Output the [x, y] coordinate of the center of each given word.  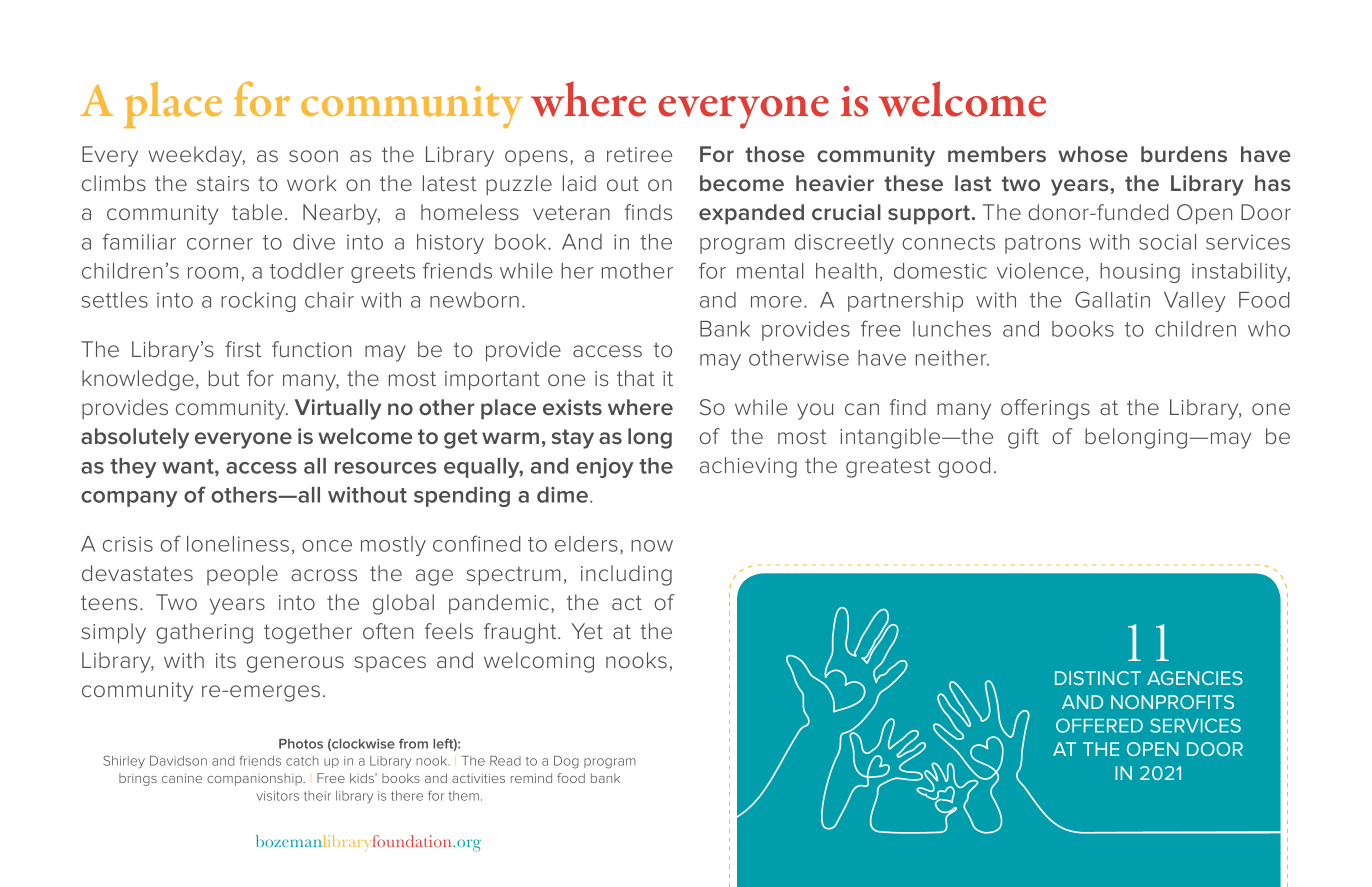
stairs [223, 183]
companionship [256, 779]
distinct [1098, 678]
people [242, 575]
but [224, 378]
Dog [566, 762]
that [636, 378]
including [626, 575]
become [742, 183]
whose [1093, 154]
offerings [1045, 409]
